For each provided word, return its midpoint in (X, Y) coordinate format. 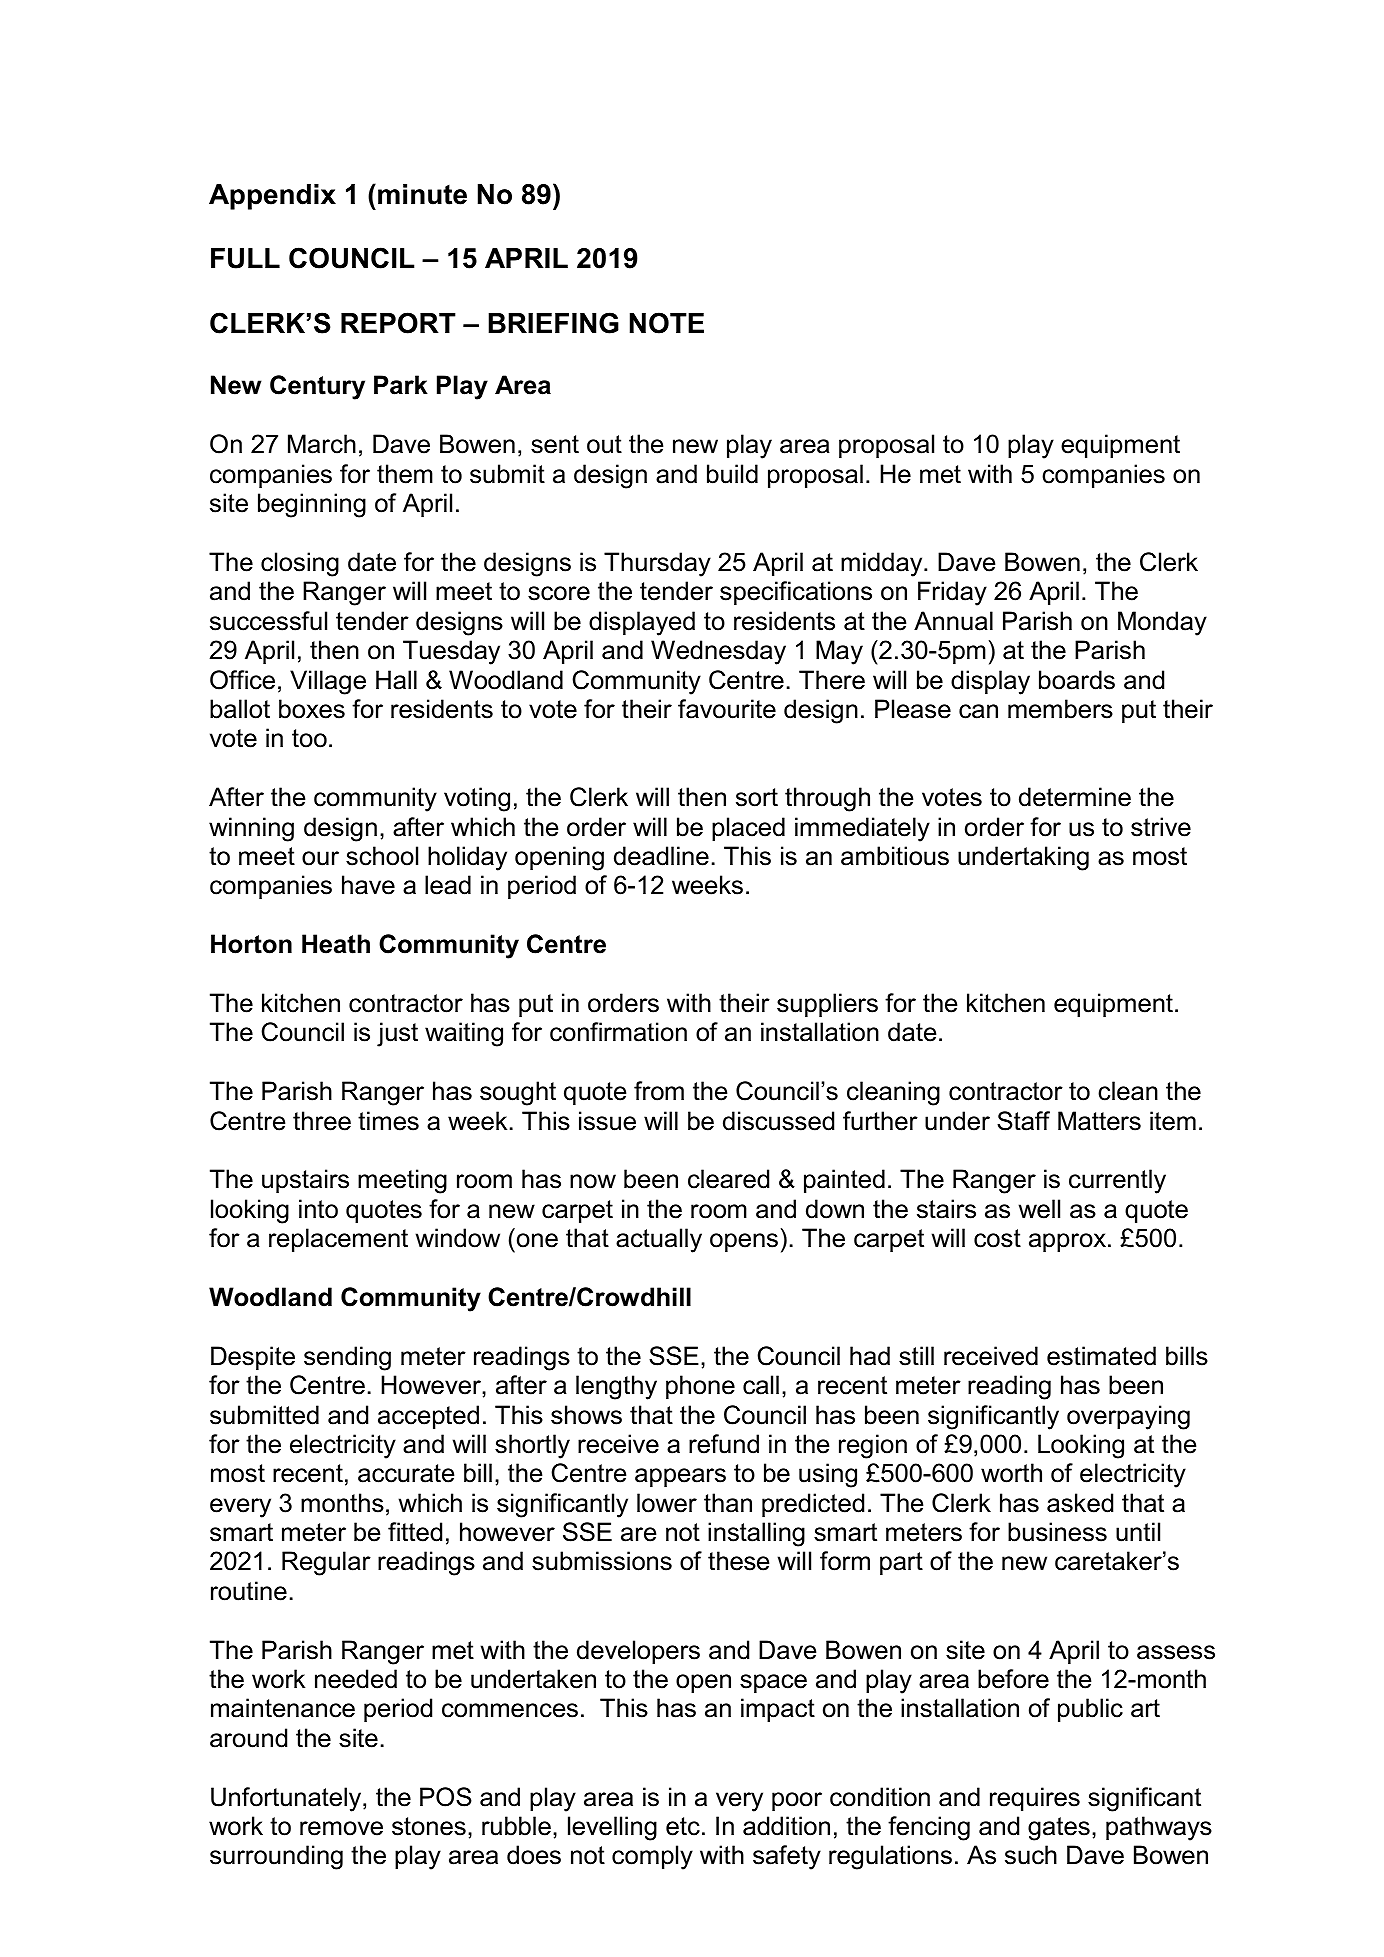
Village (328, 682)
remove (341, 1828)
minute (422, 194)
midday (883, 564)
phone (700, 1387)
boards (1077, 680)
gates (1059, 1829)
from (659, 1091)
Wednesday (718, 652)
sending (347, 1358)
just (397, 1034)
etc (683, 1826)
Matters (1099, 1121)
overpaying (1128, 1417)
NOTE (667, 323)
